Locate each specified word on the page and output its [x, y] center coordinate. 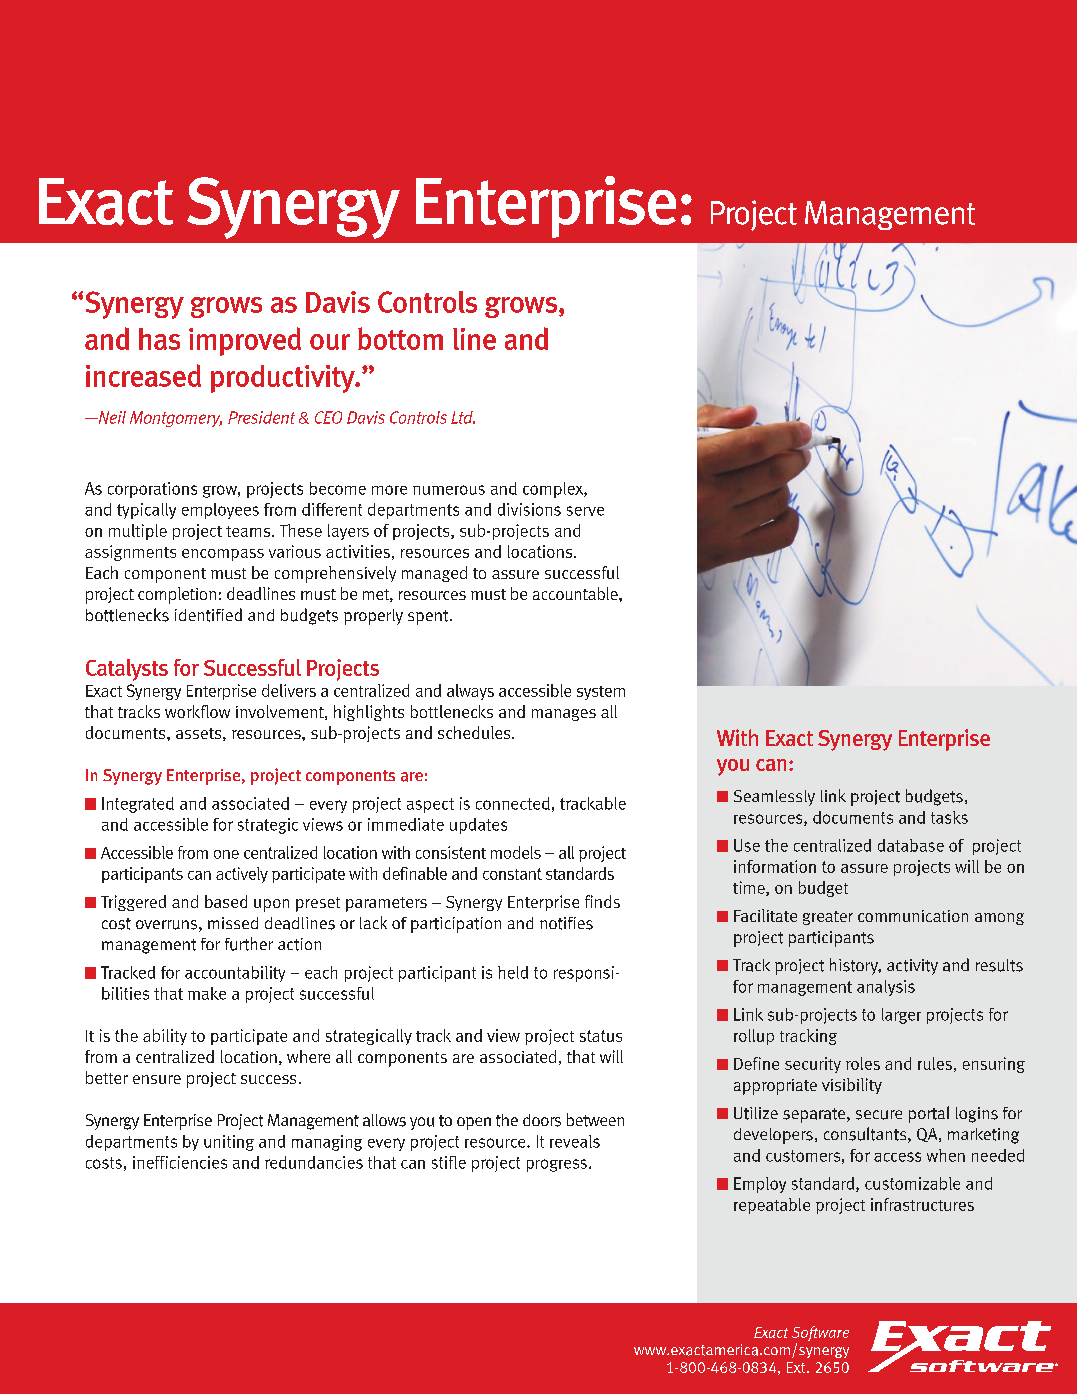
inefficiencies [180, 1162]
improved [245, 341]
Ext [797, 1367]
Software [820, 1333]
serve [585, 511]
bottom [400, 338]
